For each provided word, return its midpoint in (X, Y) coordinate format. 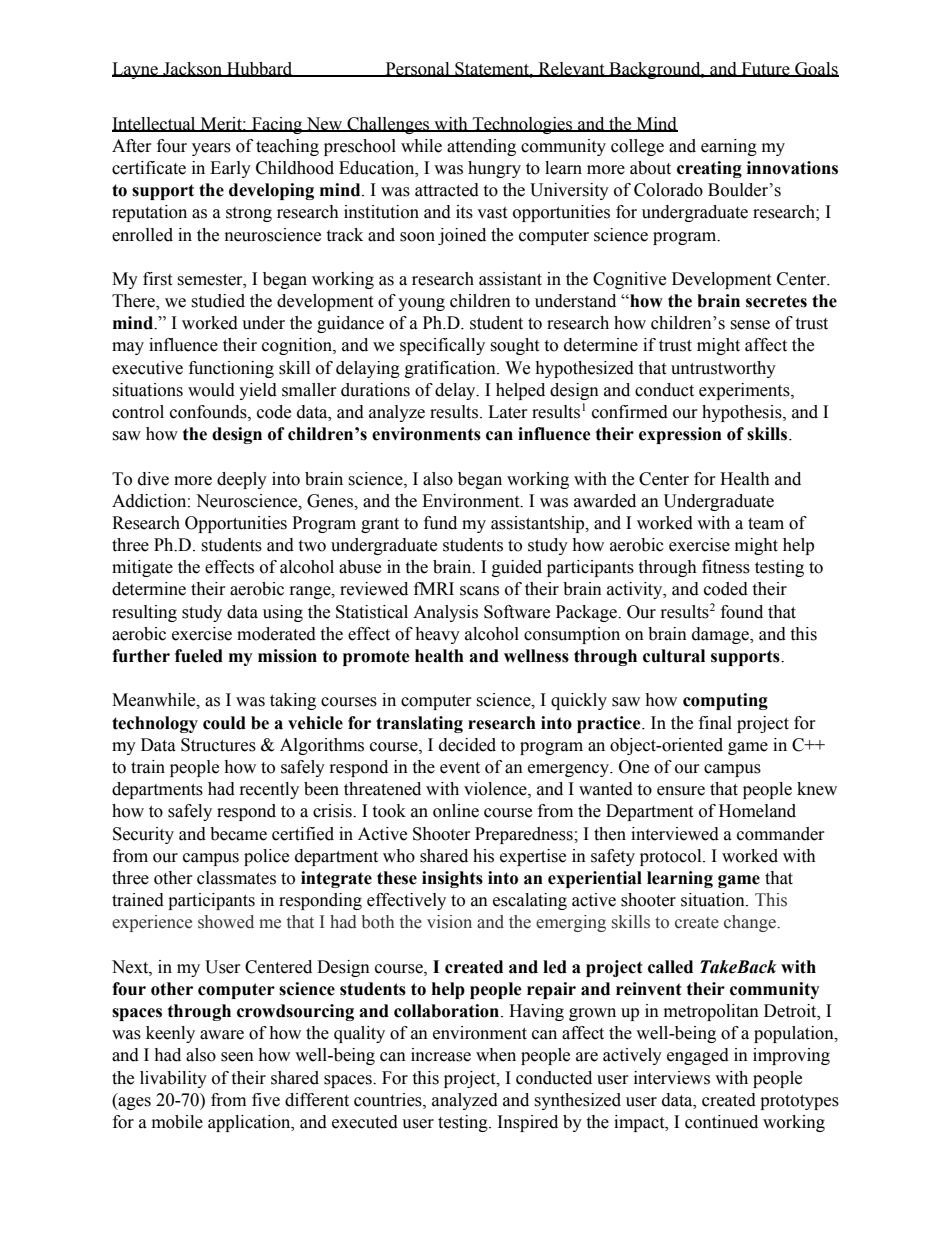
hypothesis (743, 413)
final (715, 723)
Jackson (193, 69)
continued (721, 1122)
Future (765, 69)
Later (508, 412)
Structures (218, 745)
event (460, 768)
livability (173, 1079)
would (211, 390)
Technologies (522, 125)
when (496, 1055)
